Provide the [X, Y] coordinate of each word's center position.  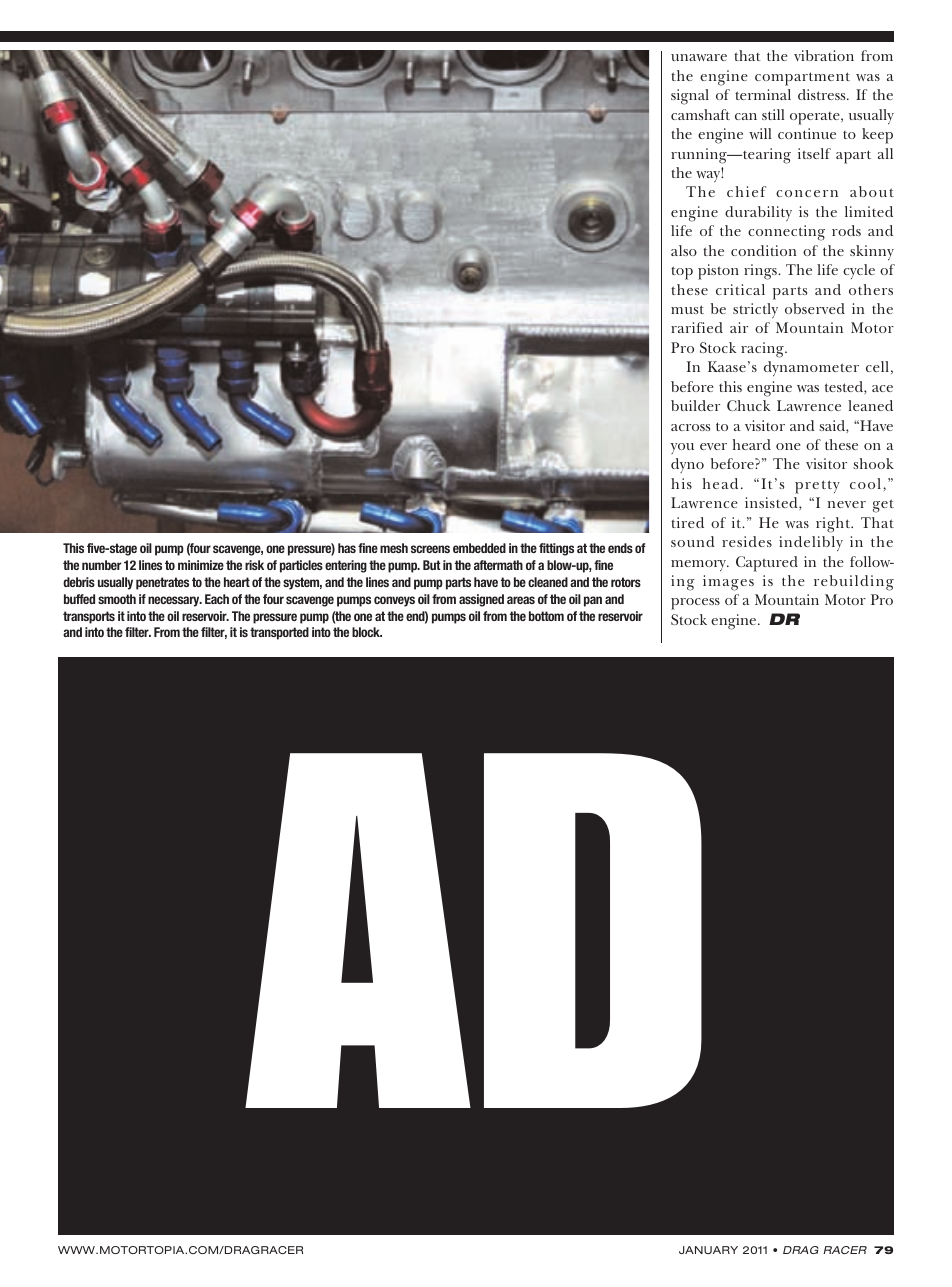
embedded [479, 548]
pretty [817, 487]
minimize [201, 565]
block [367, 632]
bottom [546, 616]
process [695, 604]
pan [593, 601]
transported [279, 633]
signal [690, 97]
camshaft [700, 114]
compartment [802, 79]
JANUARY [708, 1250]
